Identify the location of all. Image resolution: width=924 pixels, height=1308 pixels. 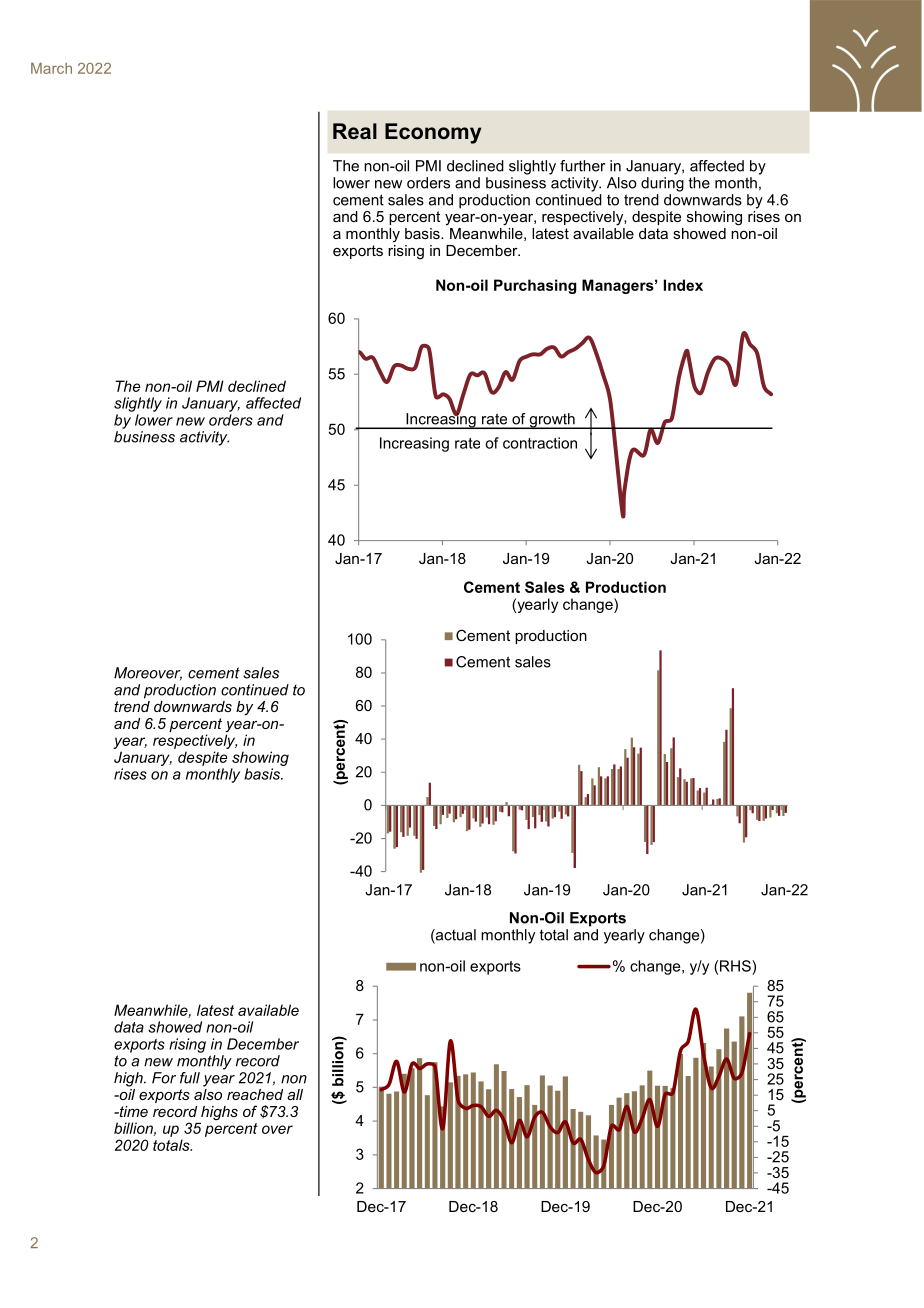
(295, 1094).
